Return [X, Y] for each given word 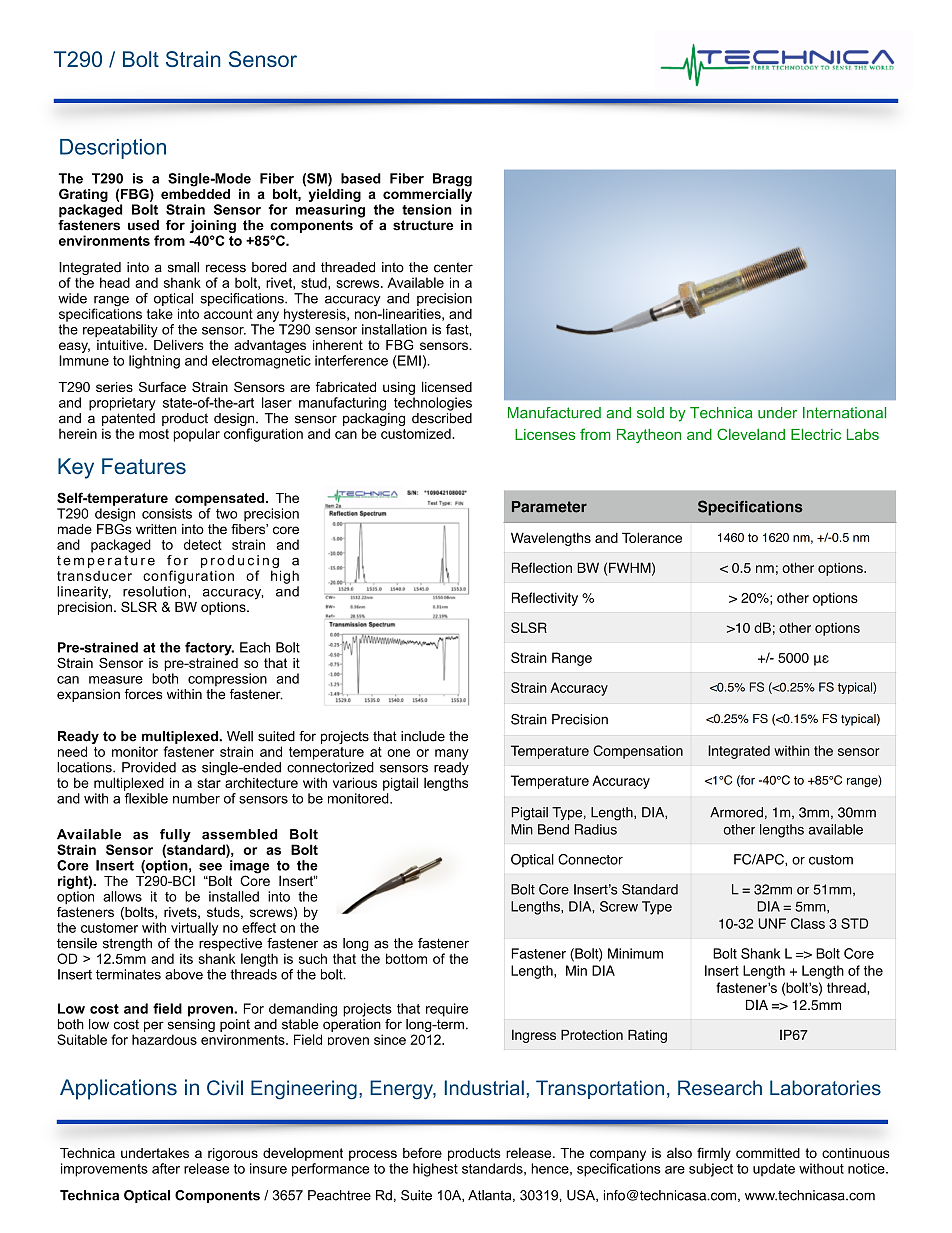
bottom [406, 958]
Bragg [452, 181]
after [166, 1168]
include [423, 736]
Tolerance [652, 537]
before [422, 1152]
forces [143, 694]
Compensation [638, 752]
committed [768, 1153]
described [442, 418]
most [154, 434]
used [143, 225]
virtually [194, 929]
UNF [772, 923]
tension [427, 209]
